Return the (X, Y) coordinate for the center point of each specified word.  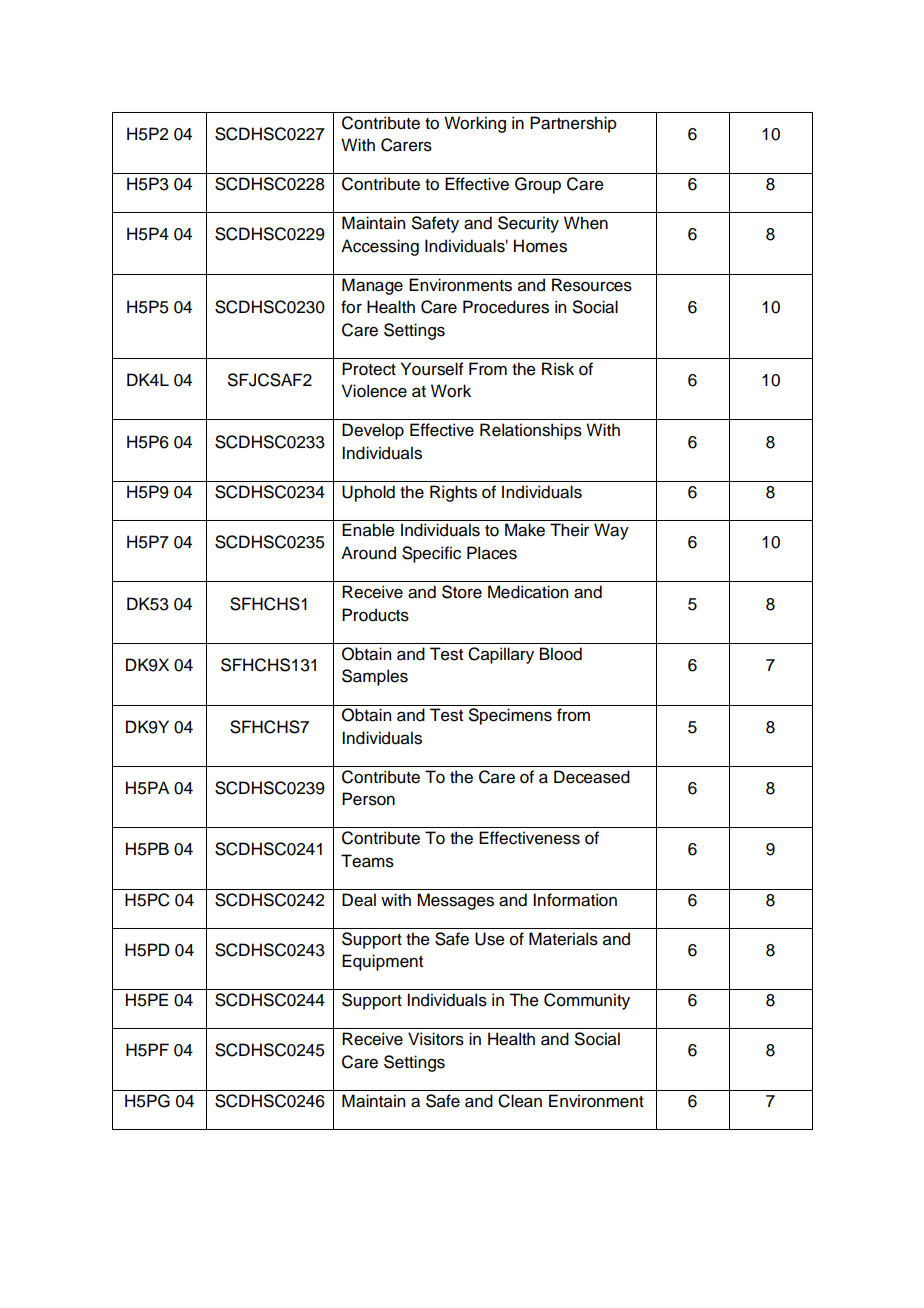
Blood (561, 654)
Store (462, 592)
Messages (455, 901)
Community (587, 1001)
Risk (558, 369)
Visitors (436, 1039)
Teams (367, 861)
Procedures (506, 307)
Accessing (380, 247)
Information (575, 900)
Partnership (573, 124)
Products (375, 615)
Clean (520, 1101)
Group (538, 185)
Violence (374, 391)
